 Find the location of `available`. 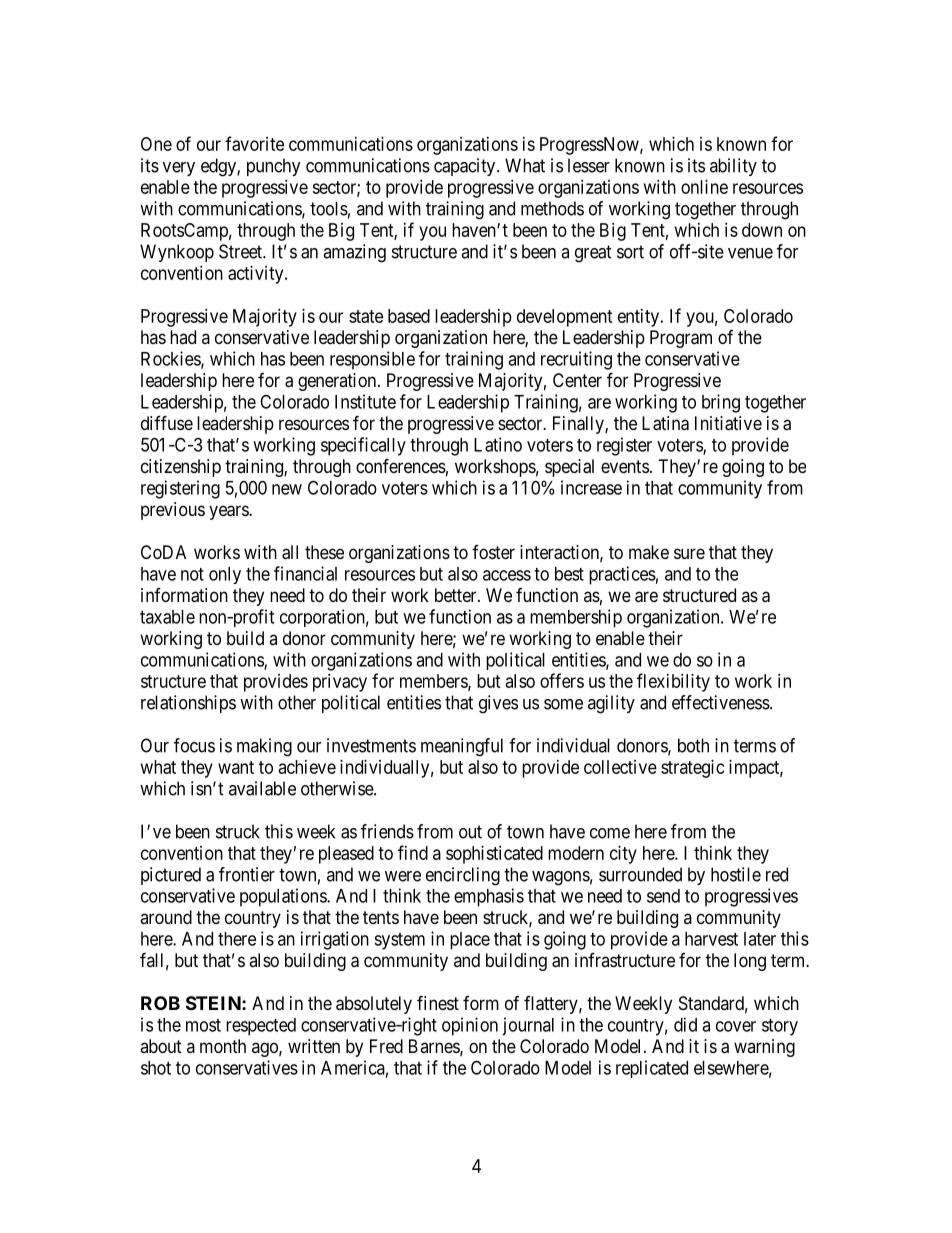

available is located at coordinates (262, 788).
